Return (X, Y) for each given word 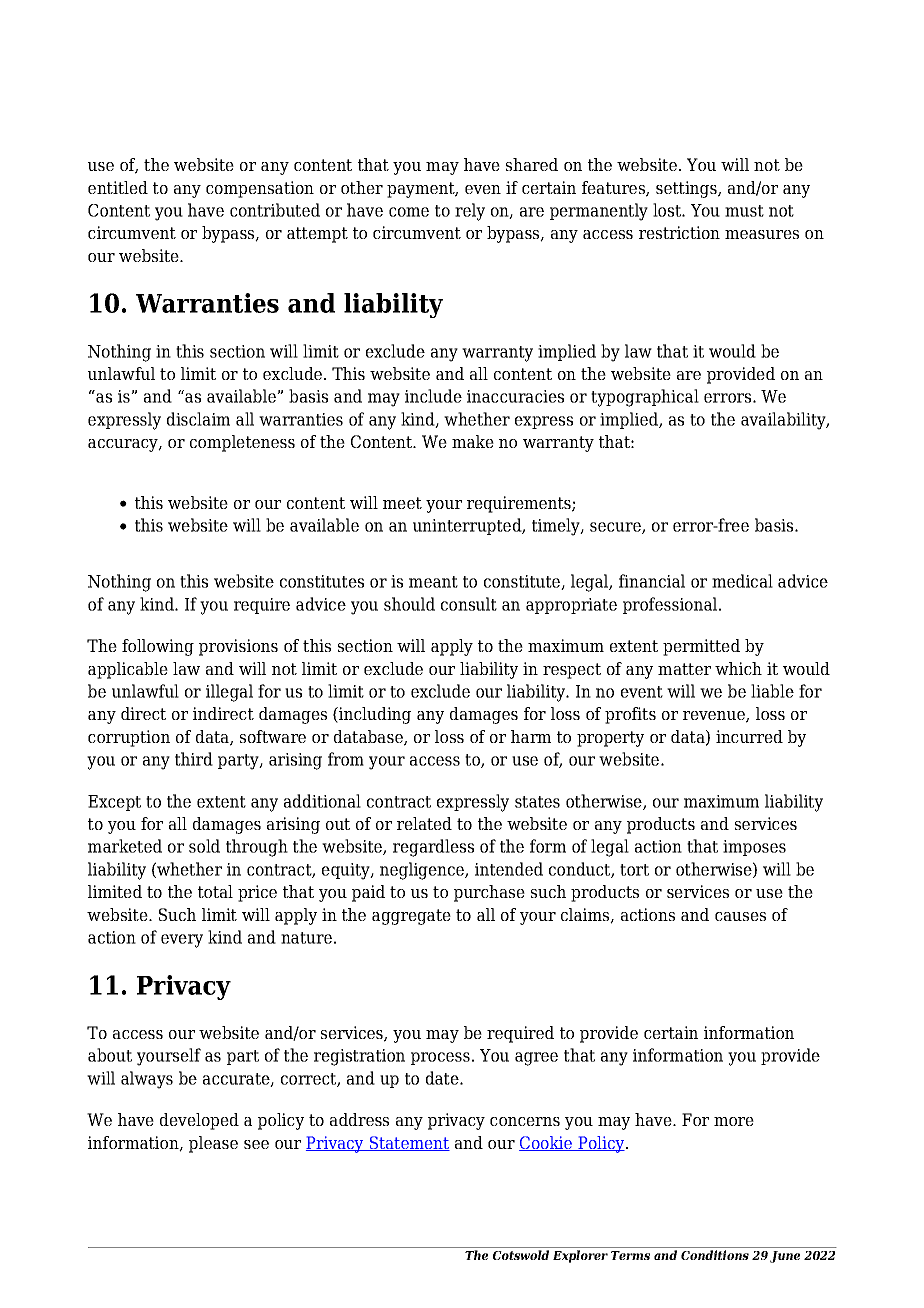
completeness (242, 443)
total (215, 891)
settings (687, 189)
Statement (408, 1143)
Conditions (715, 1255)
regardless (433, 848)
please (213, 1144)
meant (433, 582)
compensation (260, 189)
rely (470, 212)
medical (742, 581)
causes (740, 916)
